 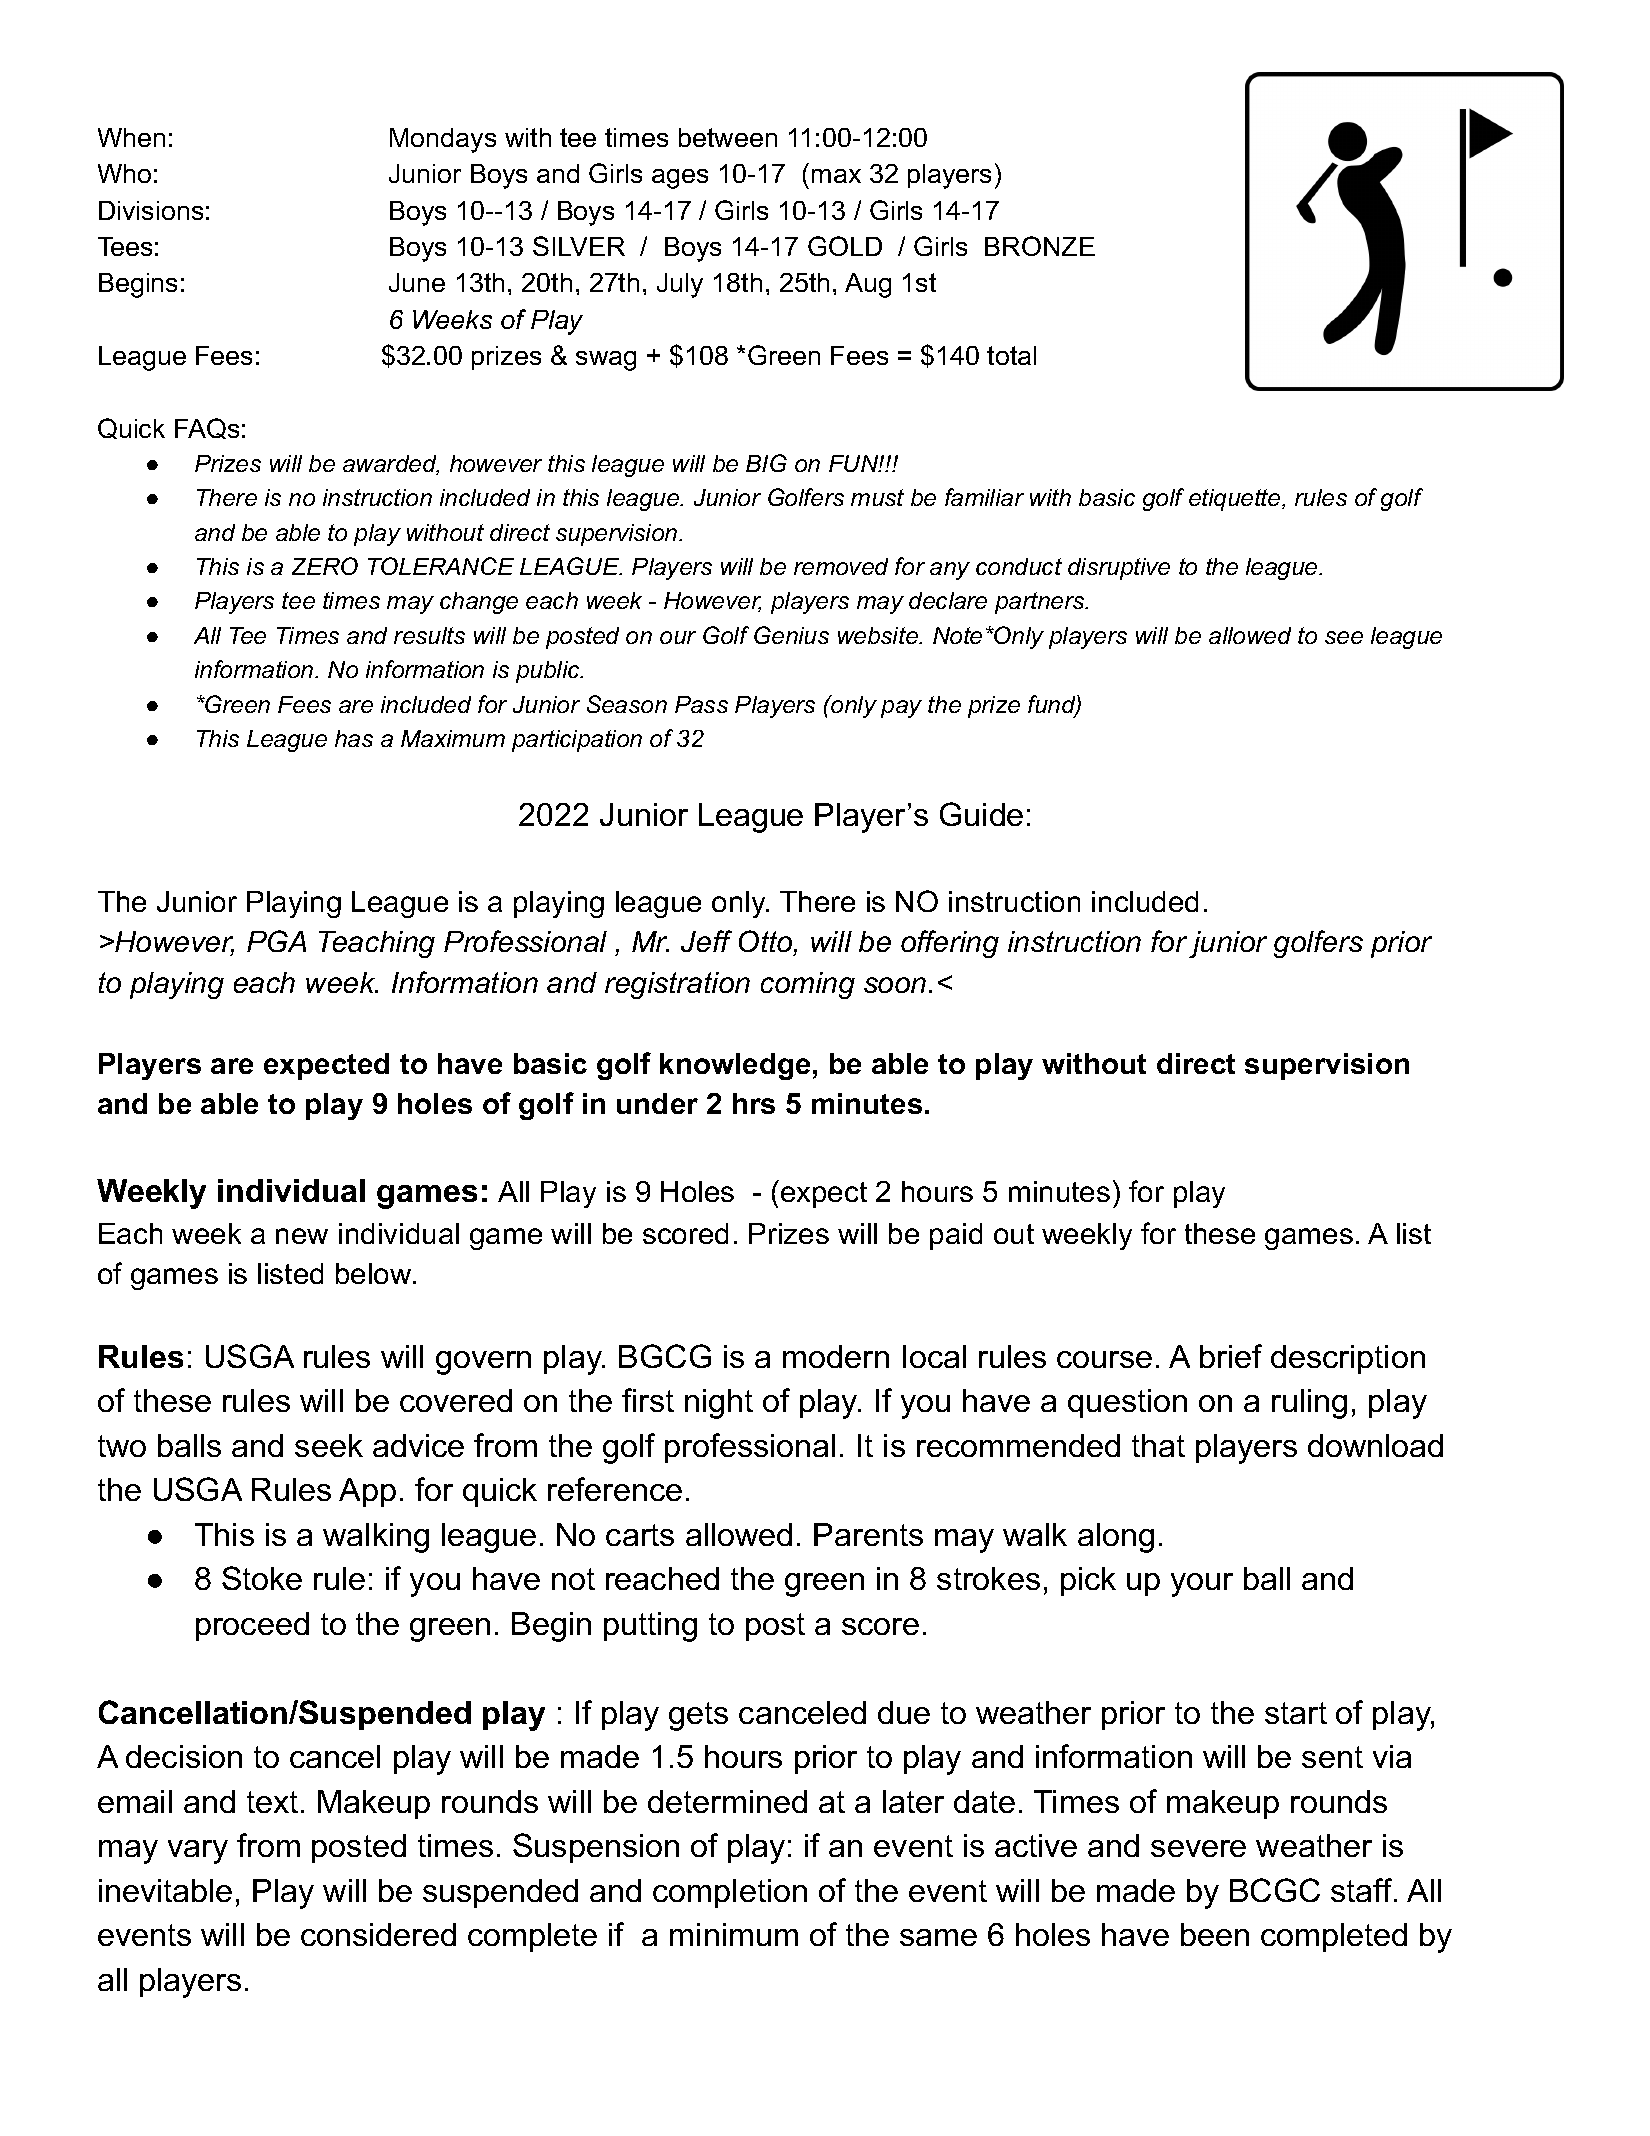 What do you see at coordinates (680, 179) in the image?
I see `ages` at bounding box center [680, 179].
